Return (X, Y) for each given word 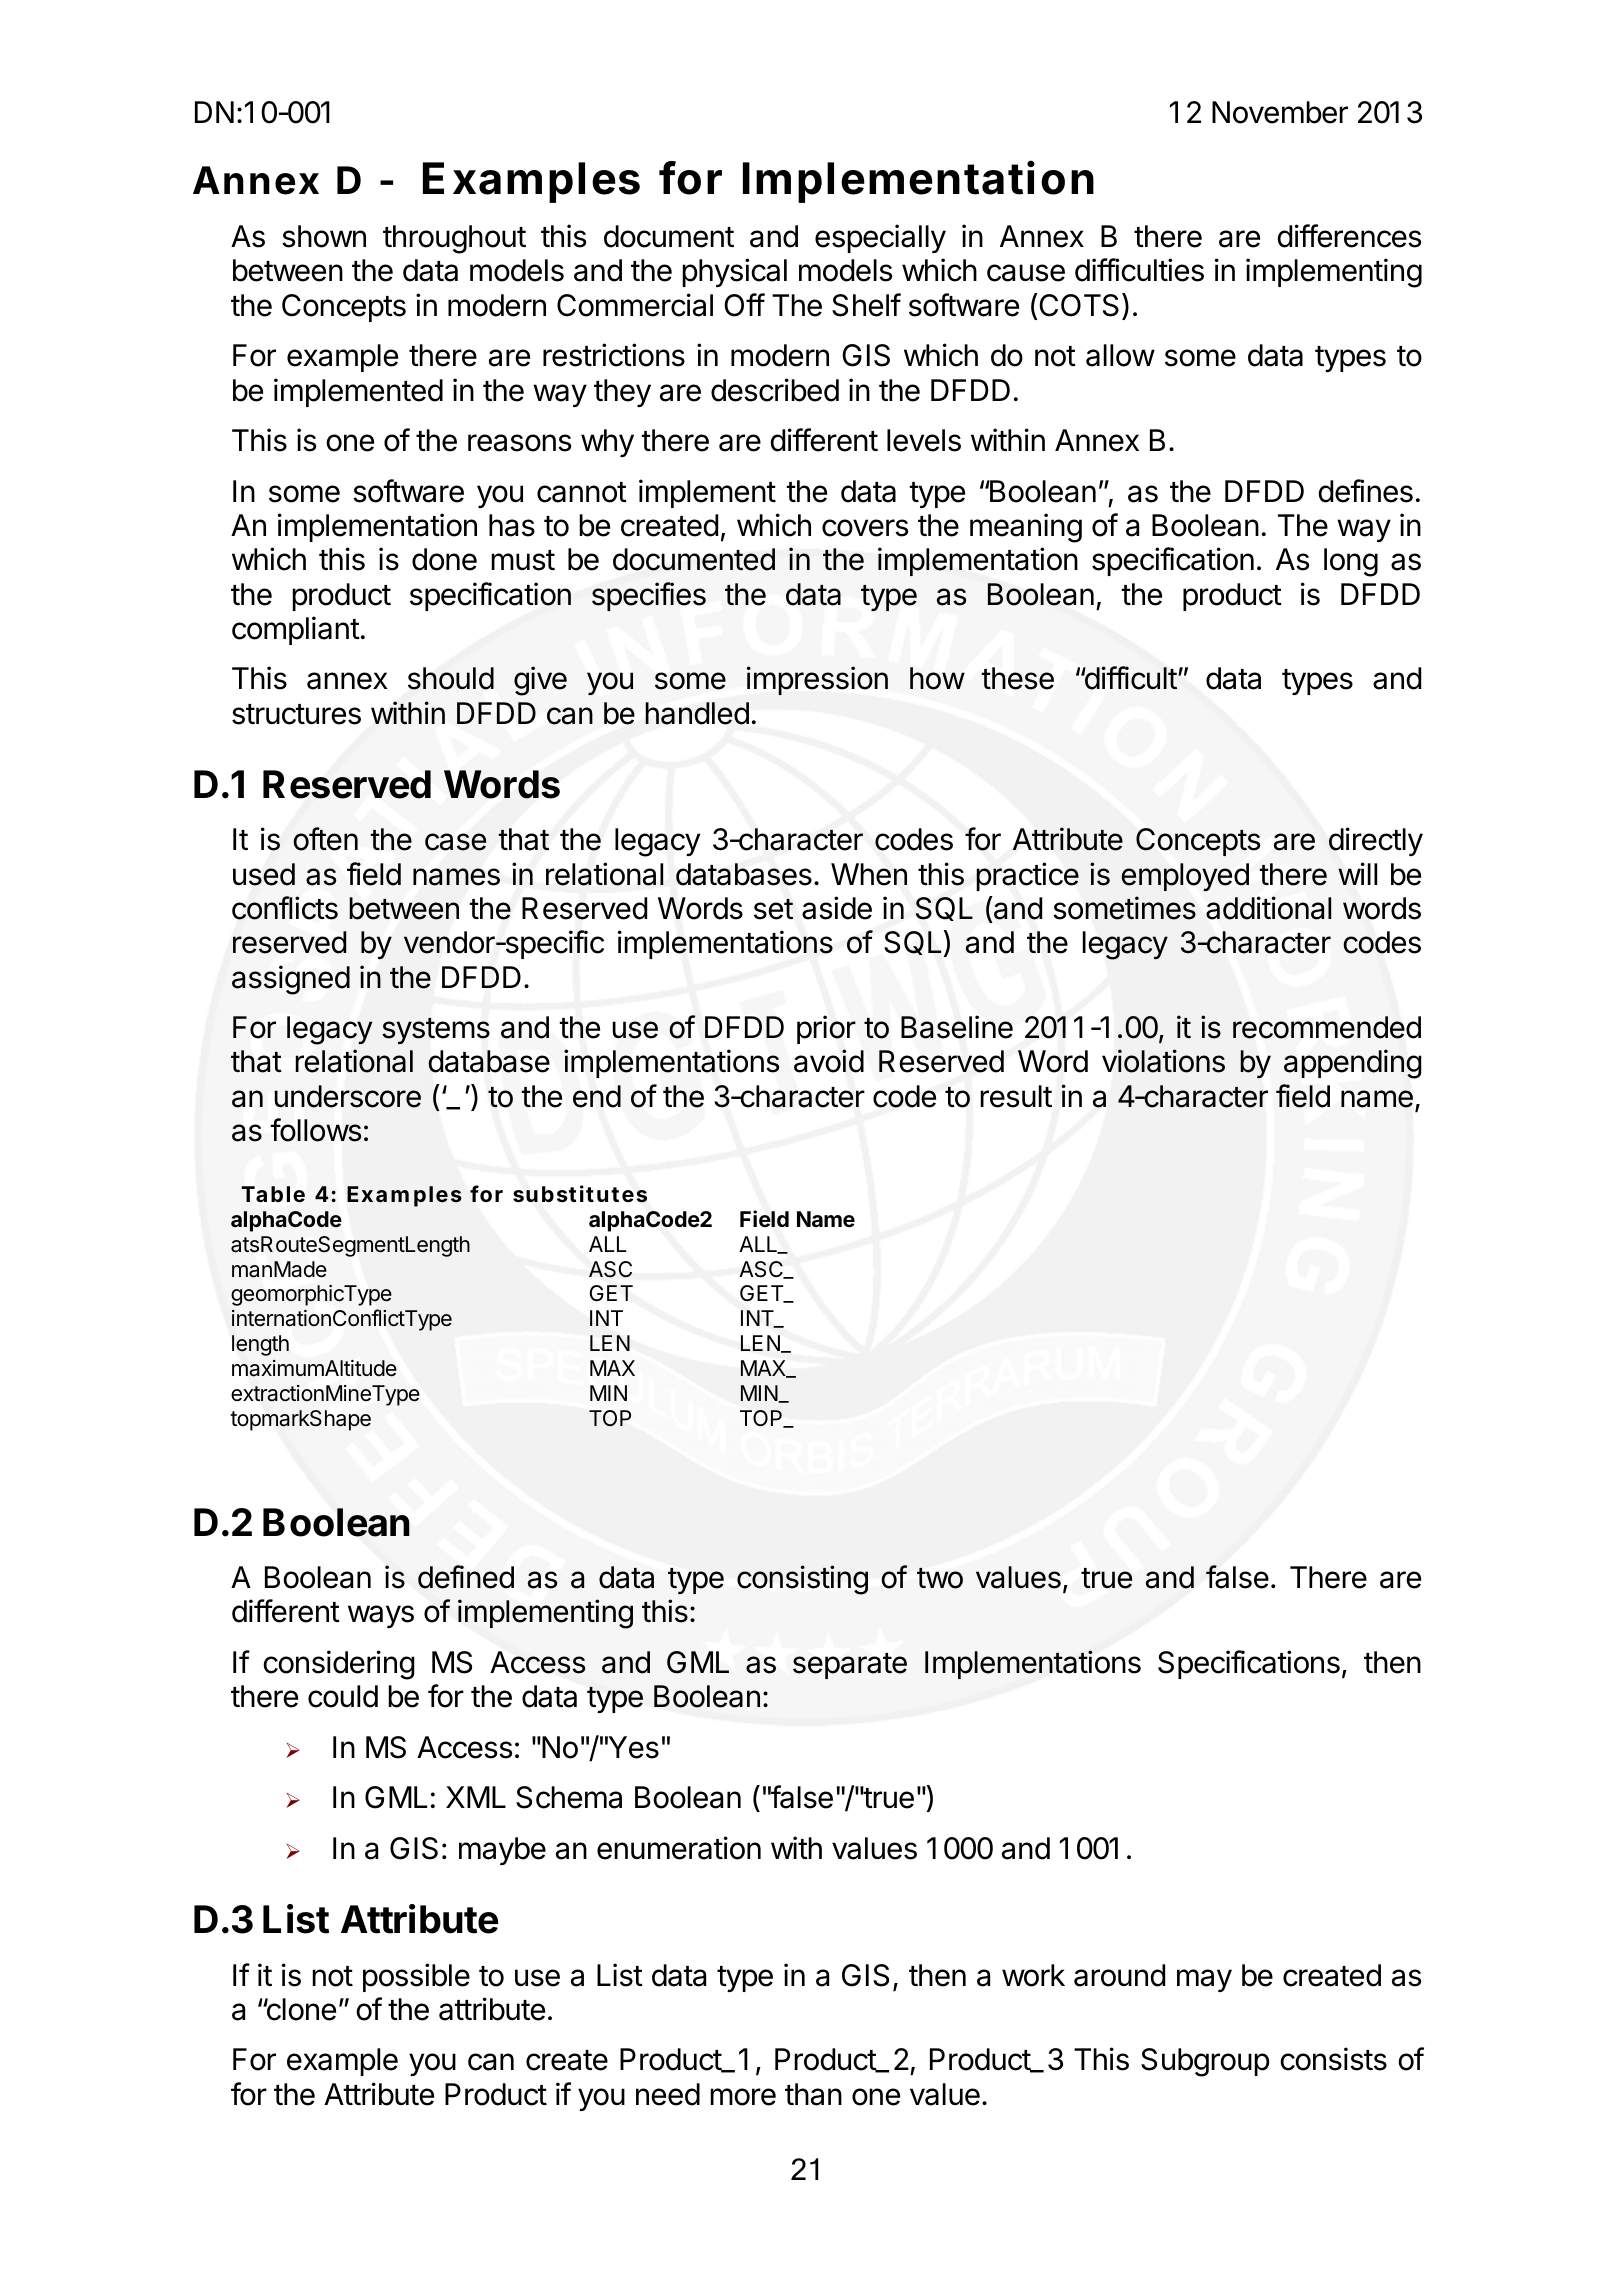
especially (880, 238)
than (813, 2094)
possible (416, 1977)
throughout (454, 239)
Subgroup (1205, 2062)
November (1280, 112)
